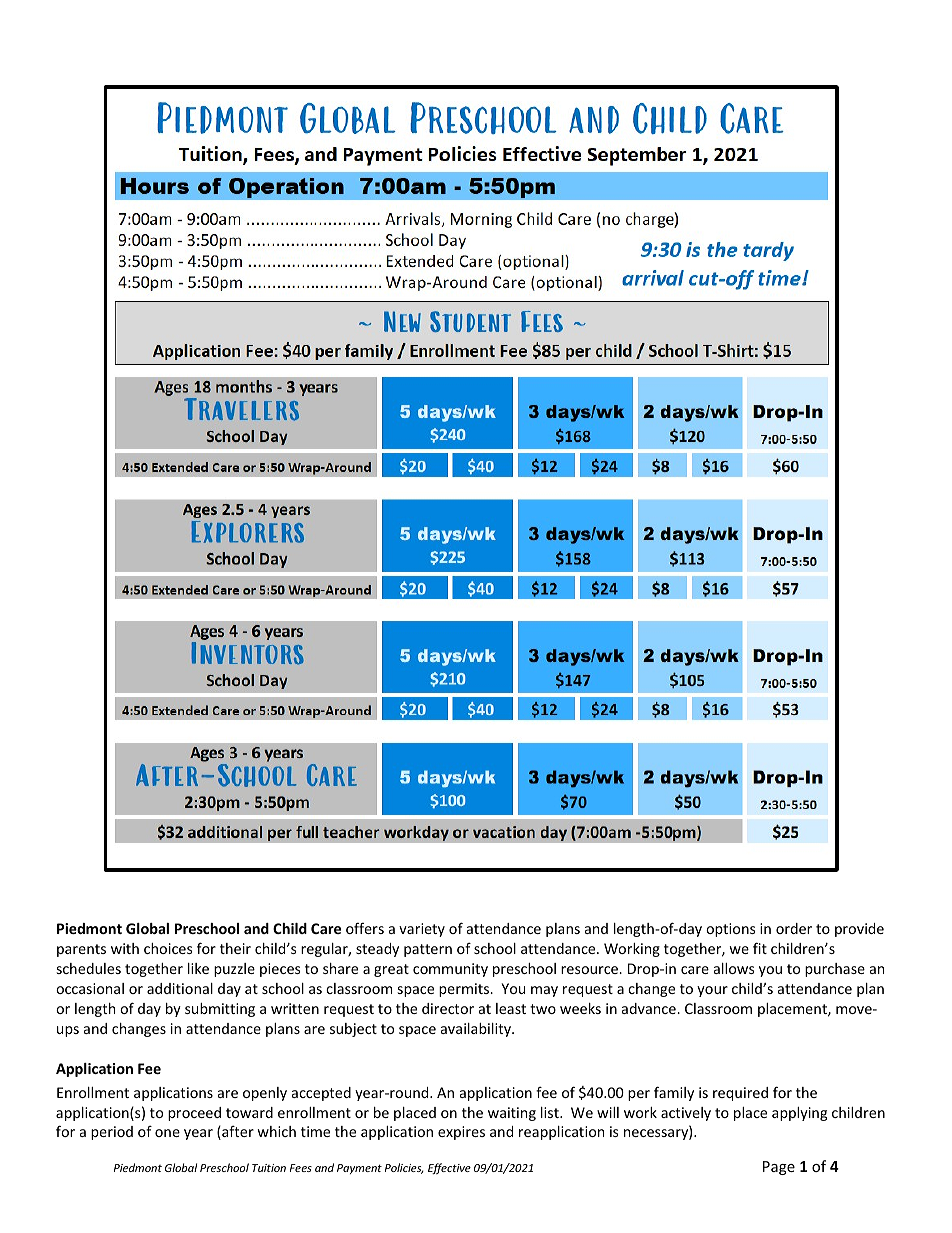  What do you see at coordinates (512, 1114) in the image?
I see `waiting` at bounding box center [512, 1114].
